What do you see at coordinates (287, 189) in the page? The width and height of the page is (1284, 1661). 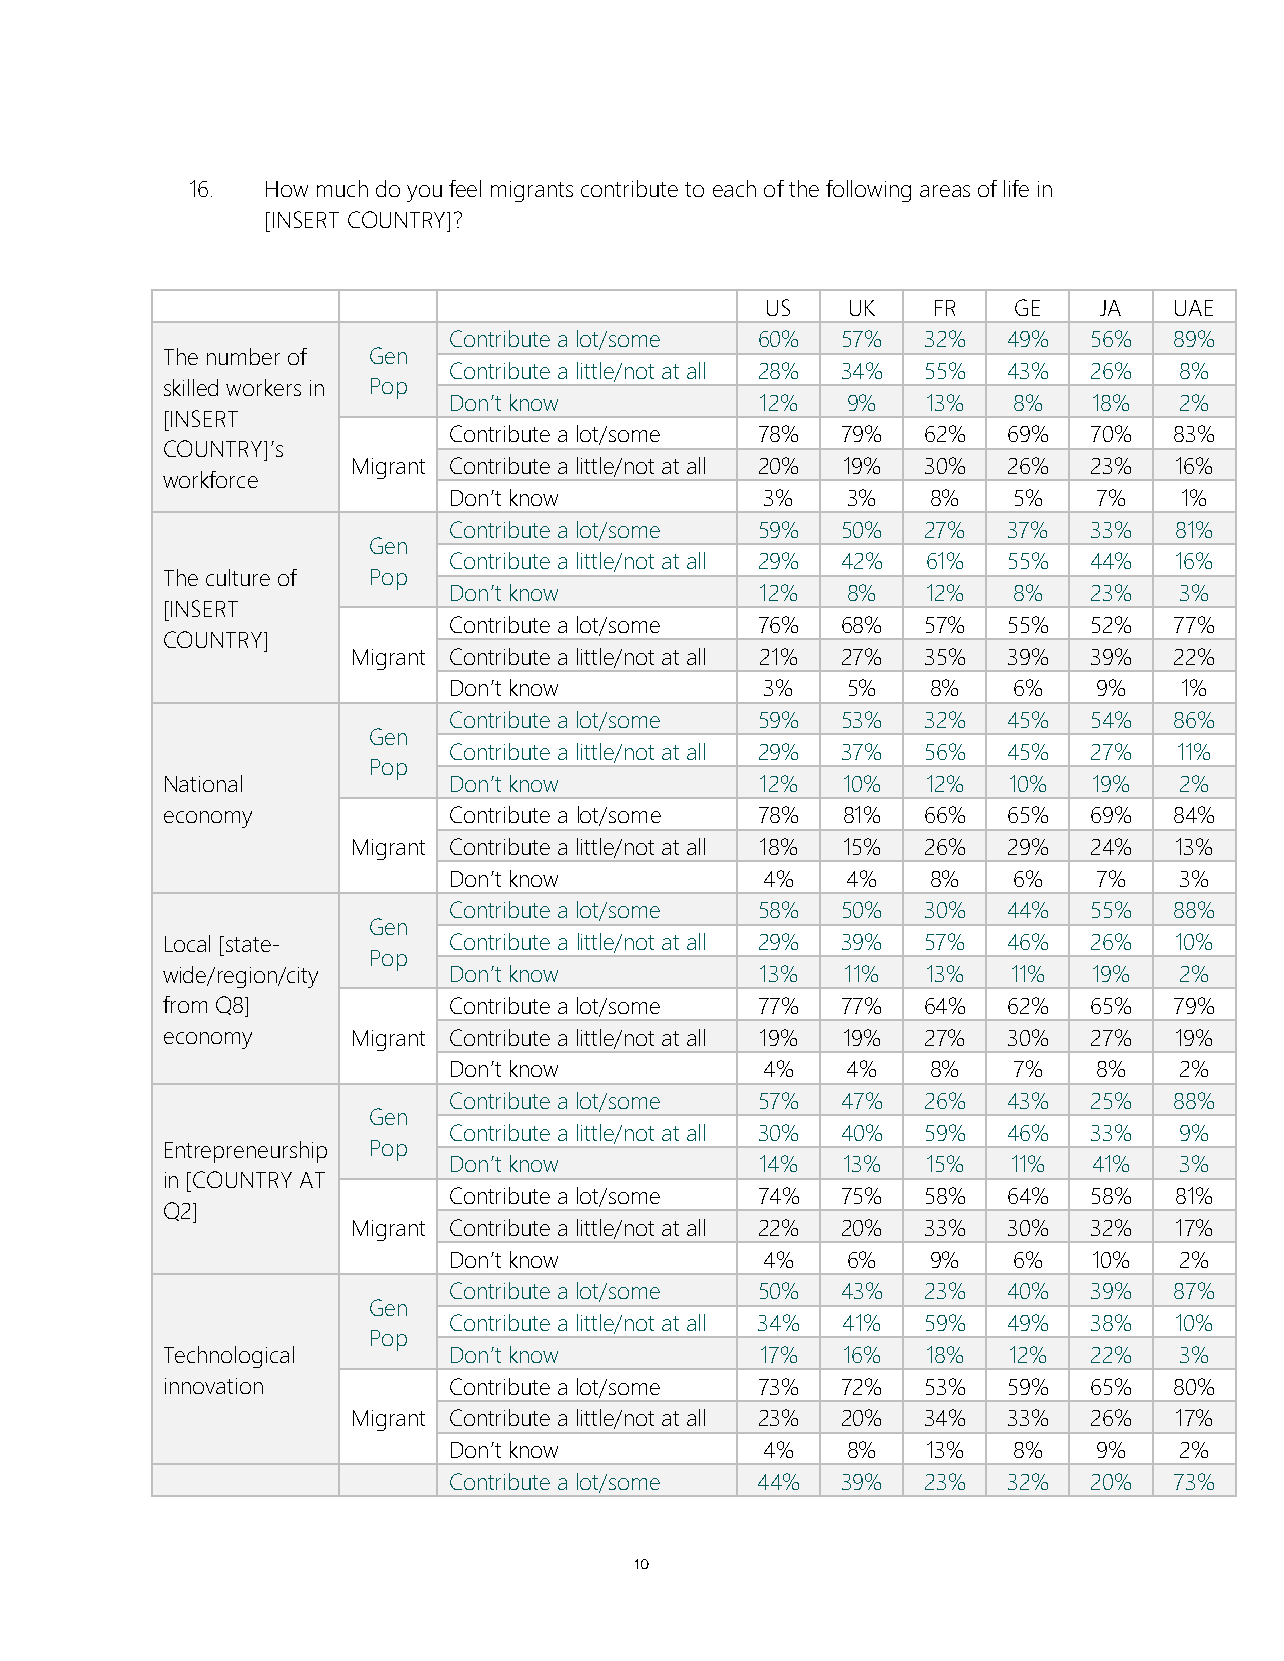 I see `How` at bounding box center [287, 189].
